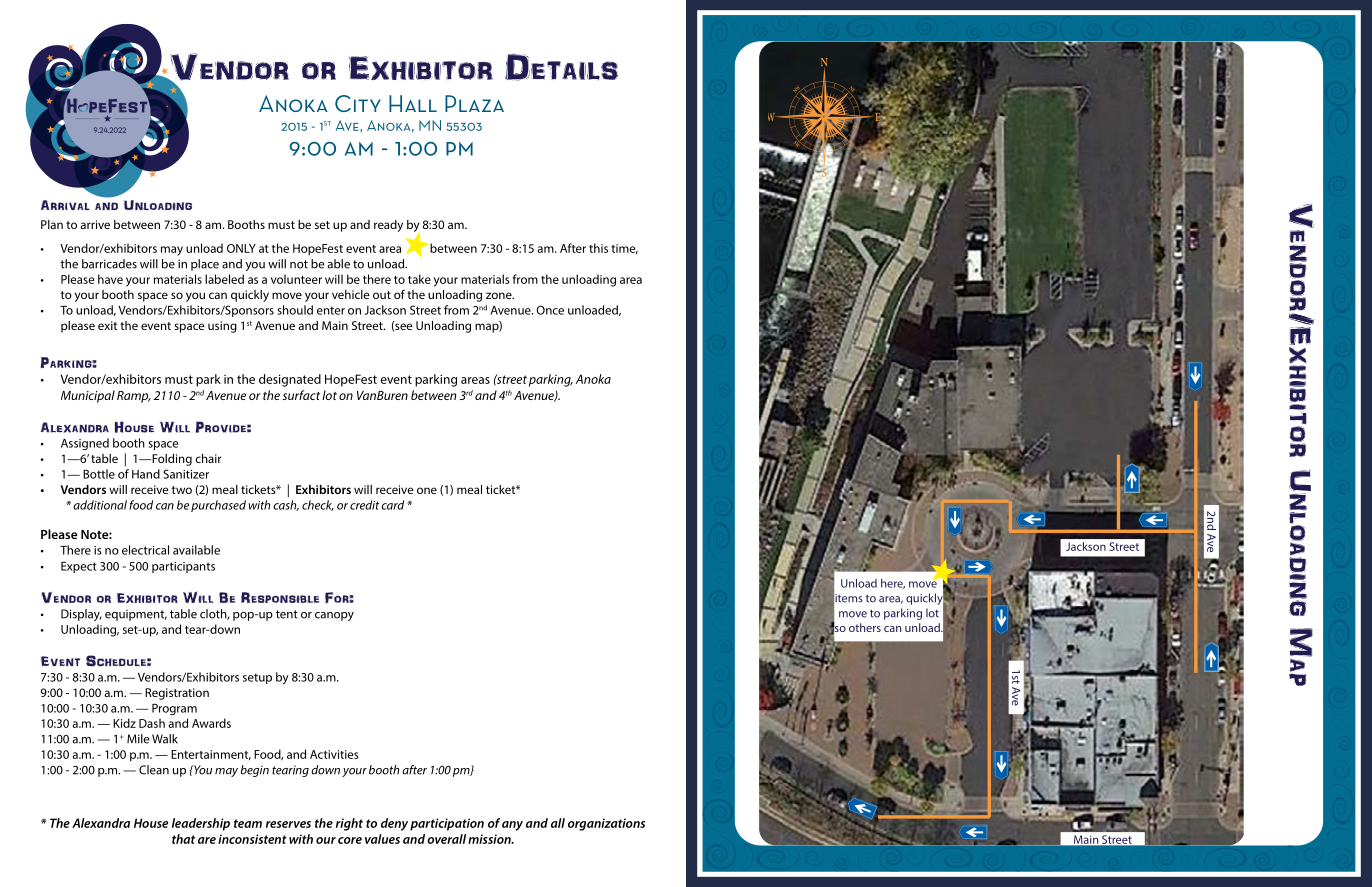 The image size is (1372, 887). Describe the element at coordinates (177, 694) in the screenshot. I see `Registration` at that location.
